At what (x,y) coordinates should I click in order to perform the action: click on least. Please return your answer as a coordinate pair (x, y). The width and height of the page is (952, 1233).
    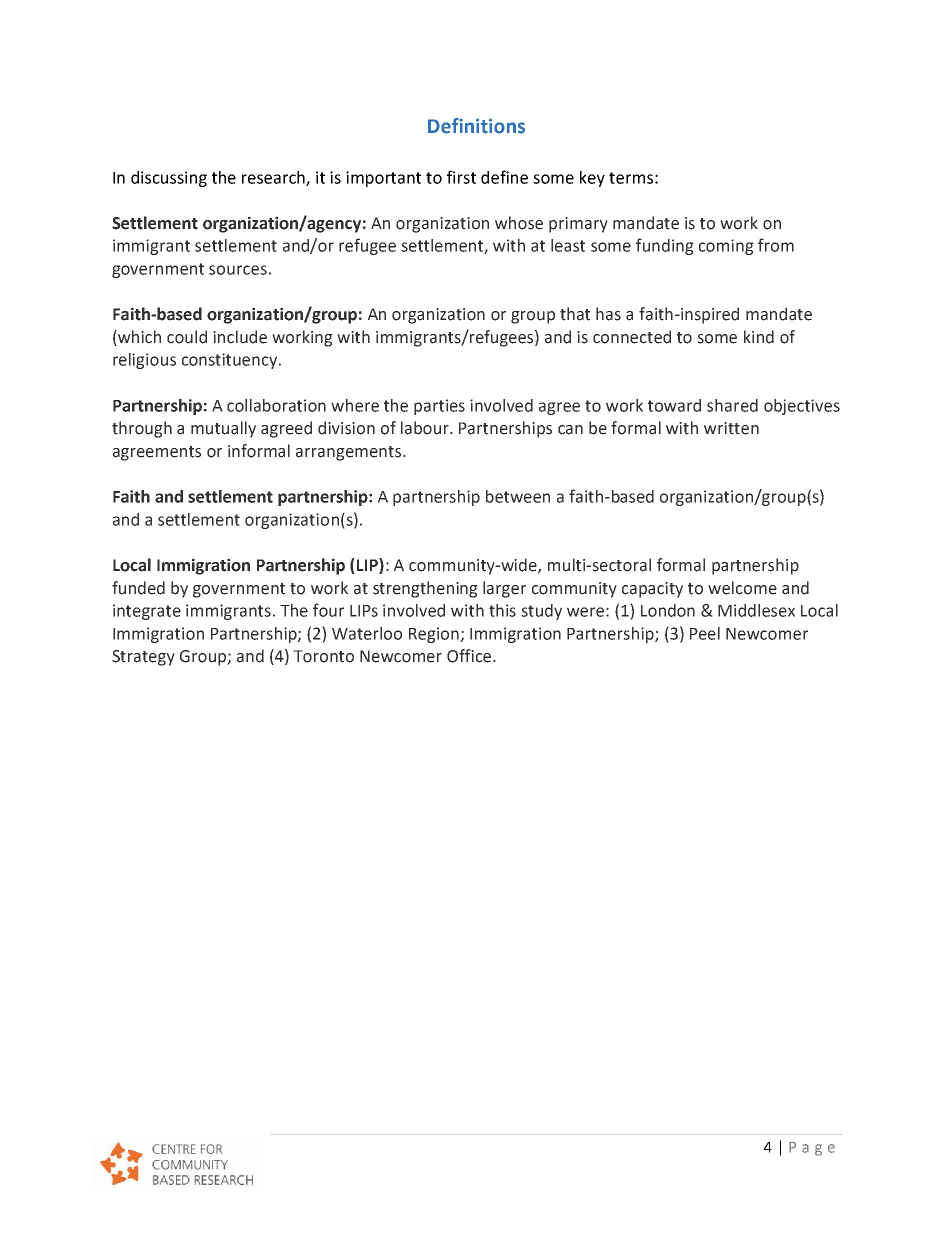
    Looking at the image, I should click on (568, 245).
